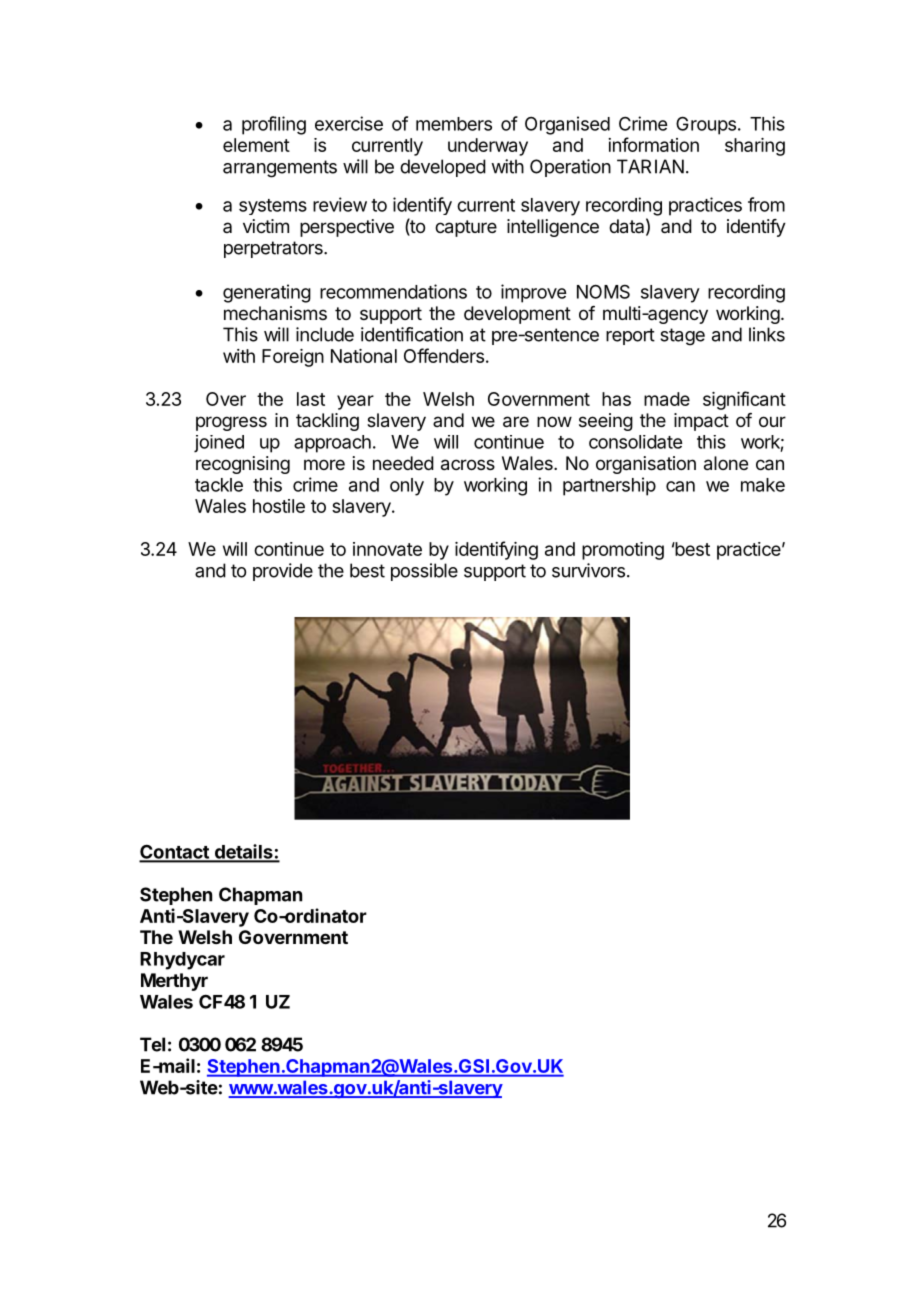 This page has height=1308, width=924. What do you see at coordinates (682, 337) in the page?
I see `stage` at bounding box center [682, 337].
